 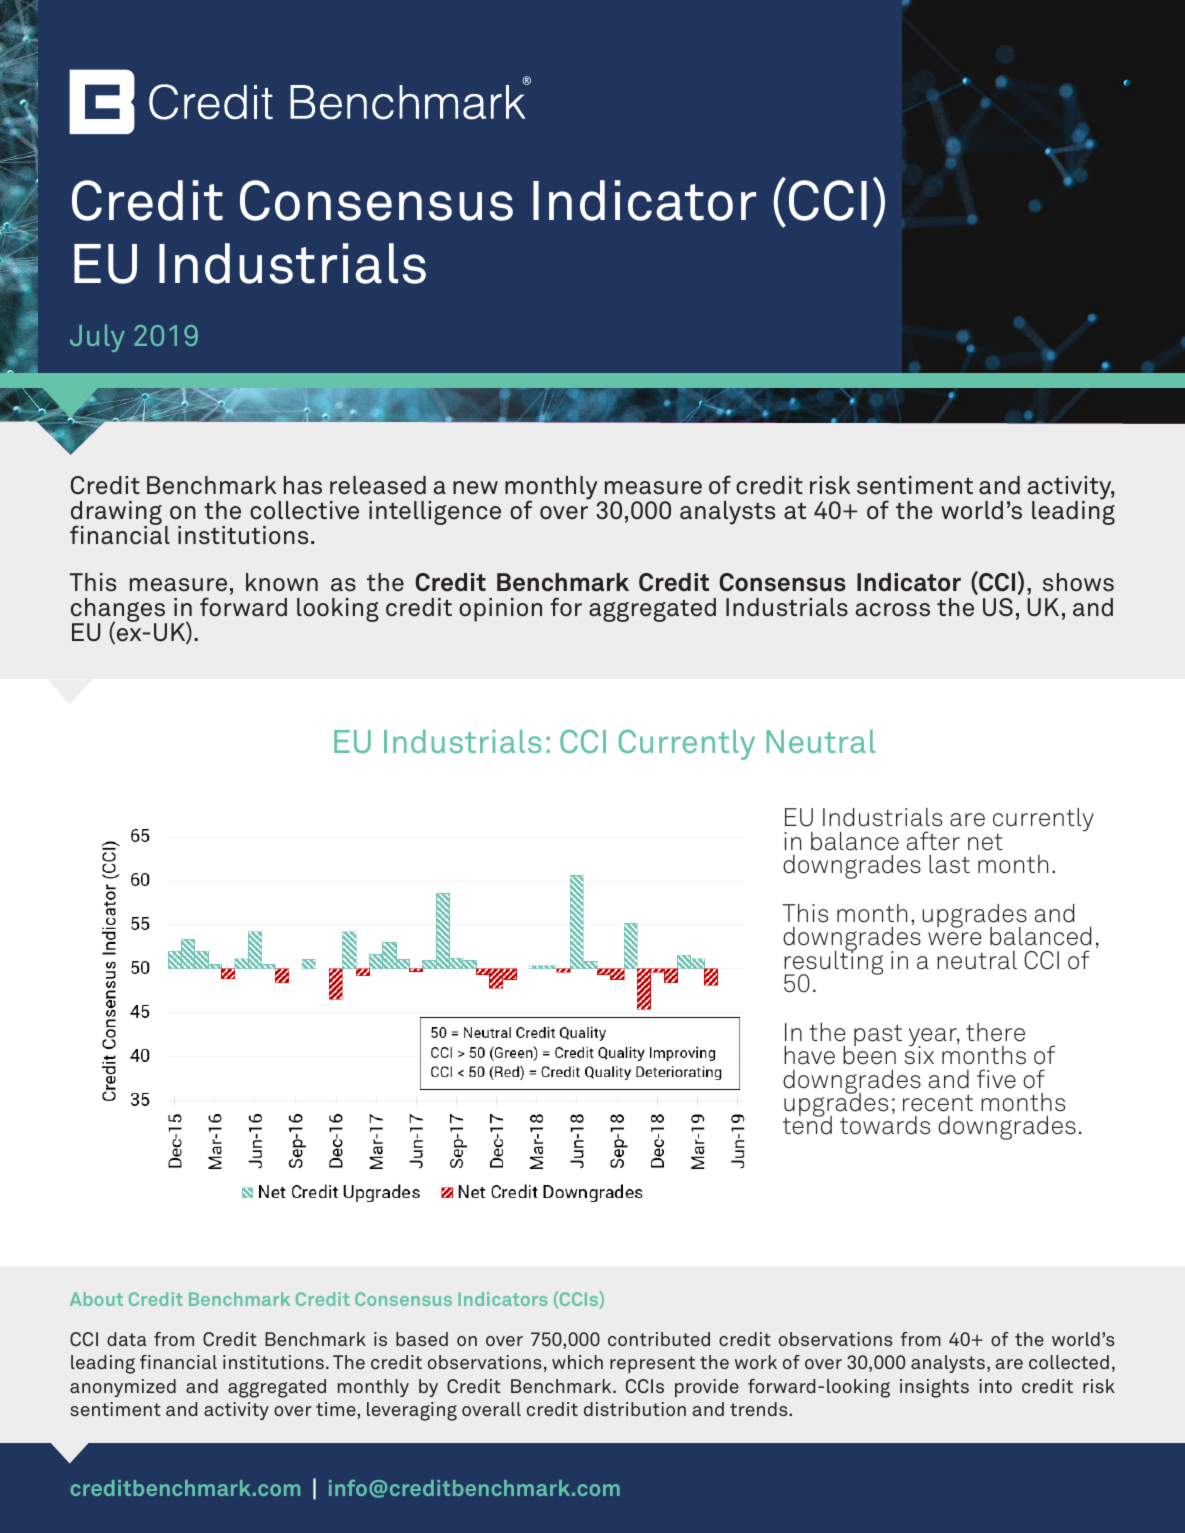 What do you see at coordinates (97, 338) in the document?
I see `July` at bounding box center [97, 338].
